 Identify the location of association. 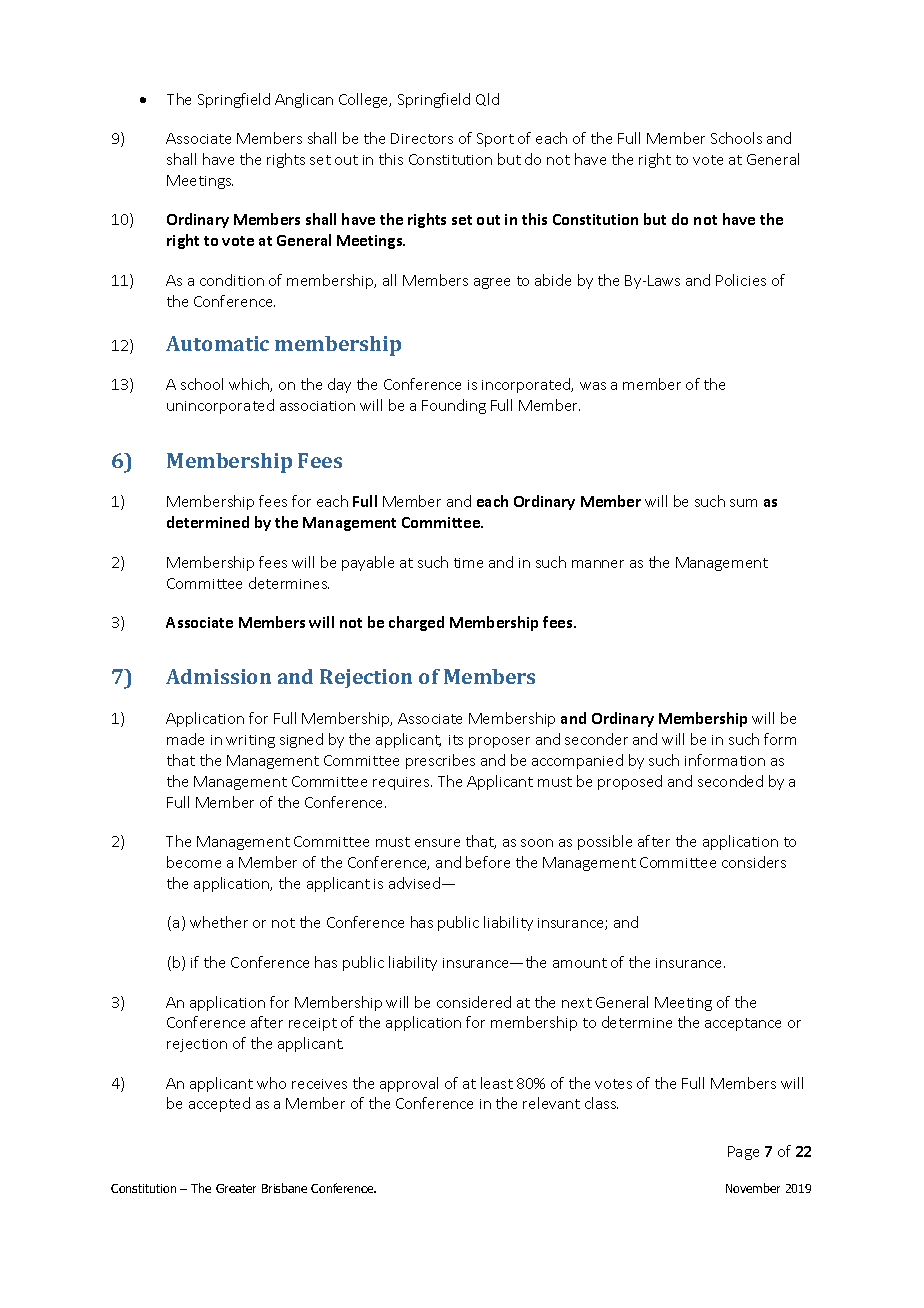
(317, 406).
